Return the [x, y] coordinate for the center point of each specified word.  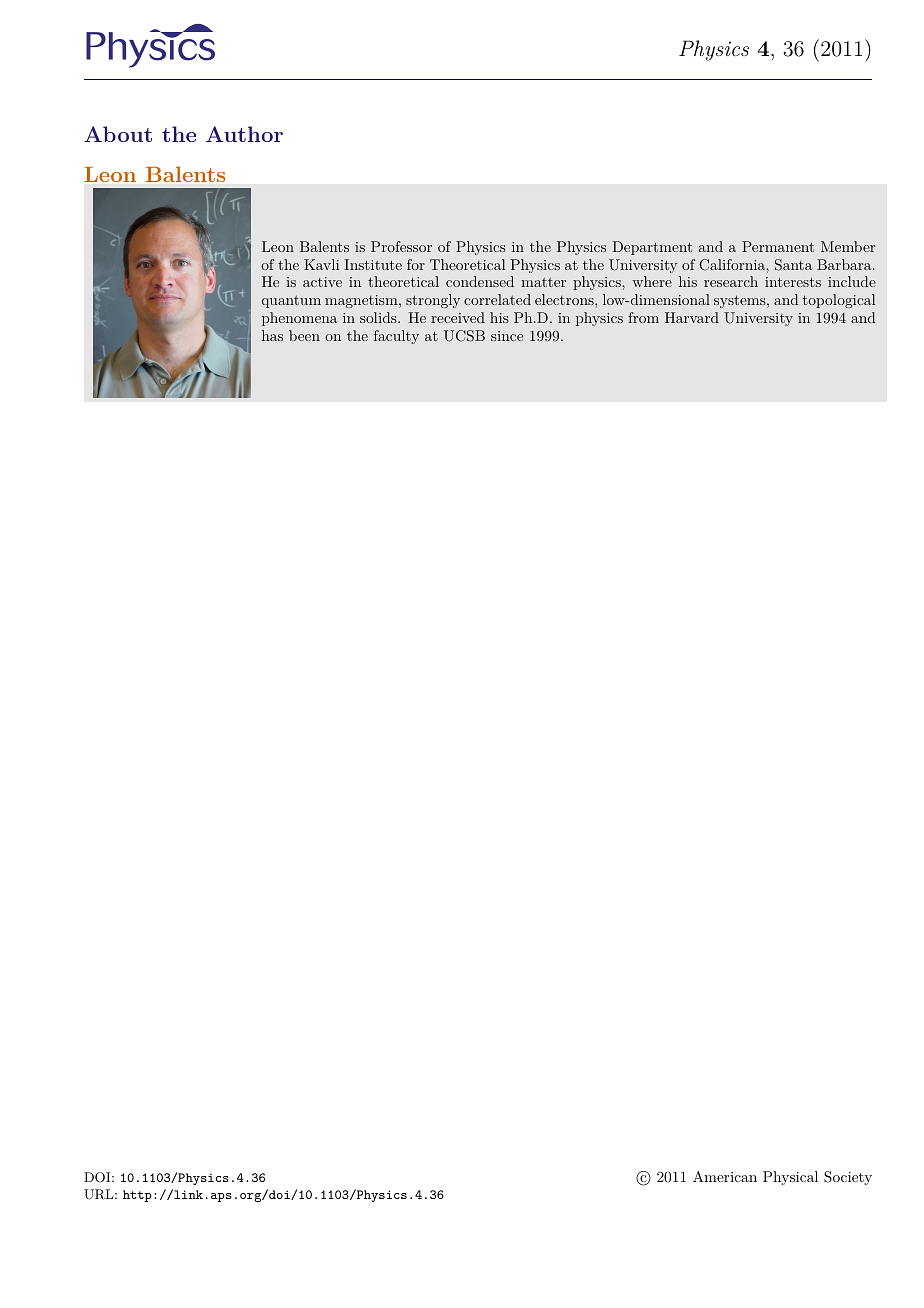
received [458, 317]
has [272, 335]
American [725, 1176]
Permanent [778, 246]
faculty [396, 337]
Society [848, 1178]
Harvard [692, 317]
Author [244, 134]
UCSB [464, 336]
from [643, 317]
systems [740, 301]
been [304, 335]
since [507, 336]
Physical [790, 1178]
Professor [401, 246]
